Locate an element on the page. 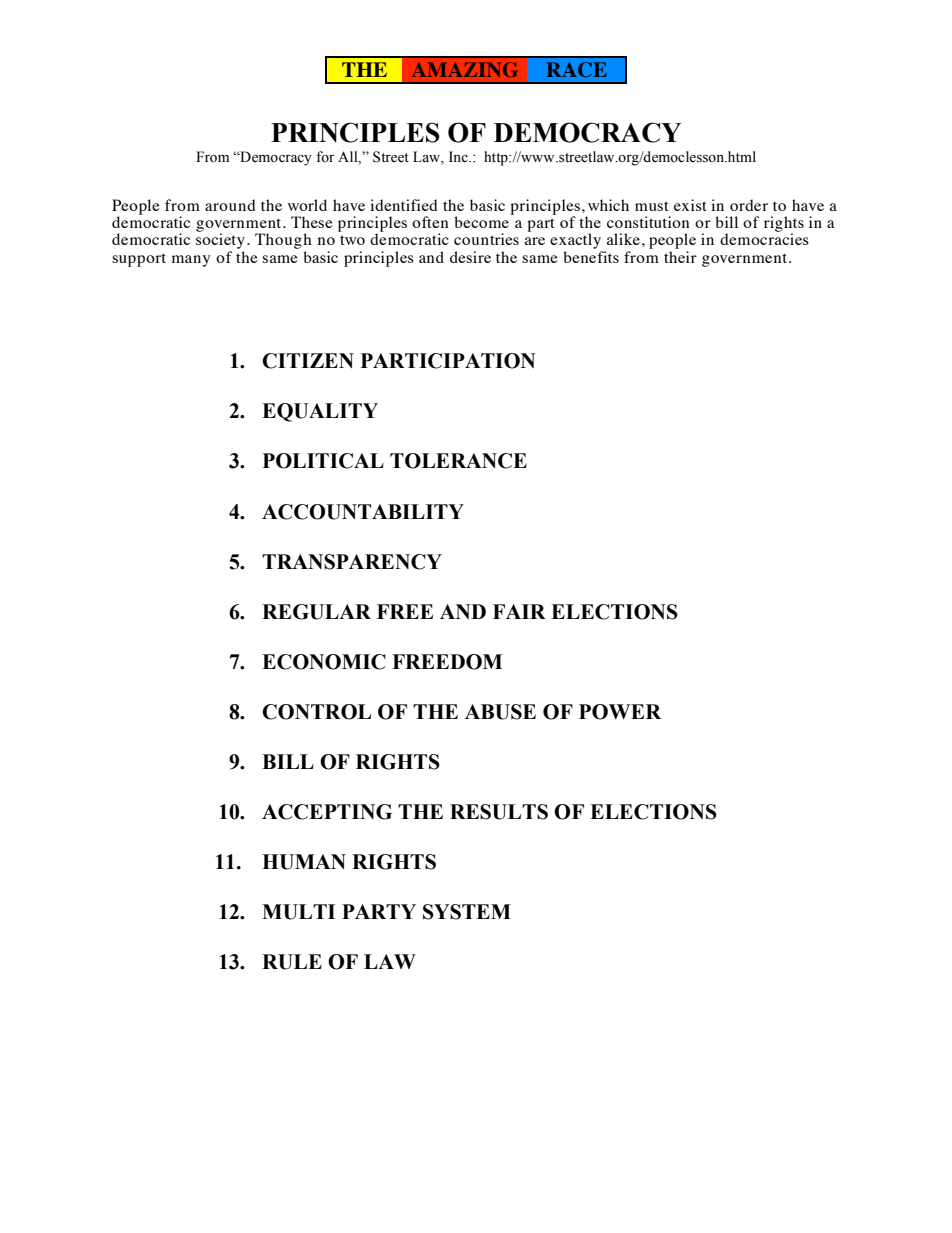 The image size is (952, 1233). RULE is located at coordinates (292, 962).
